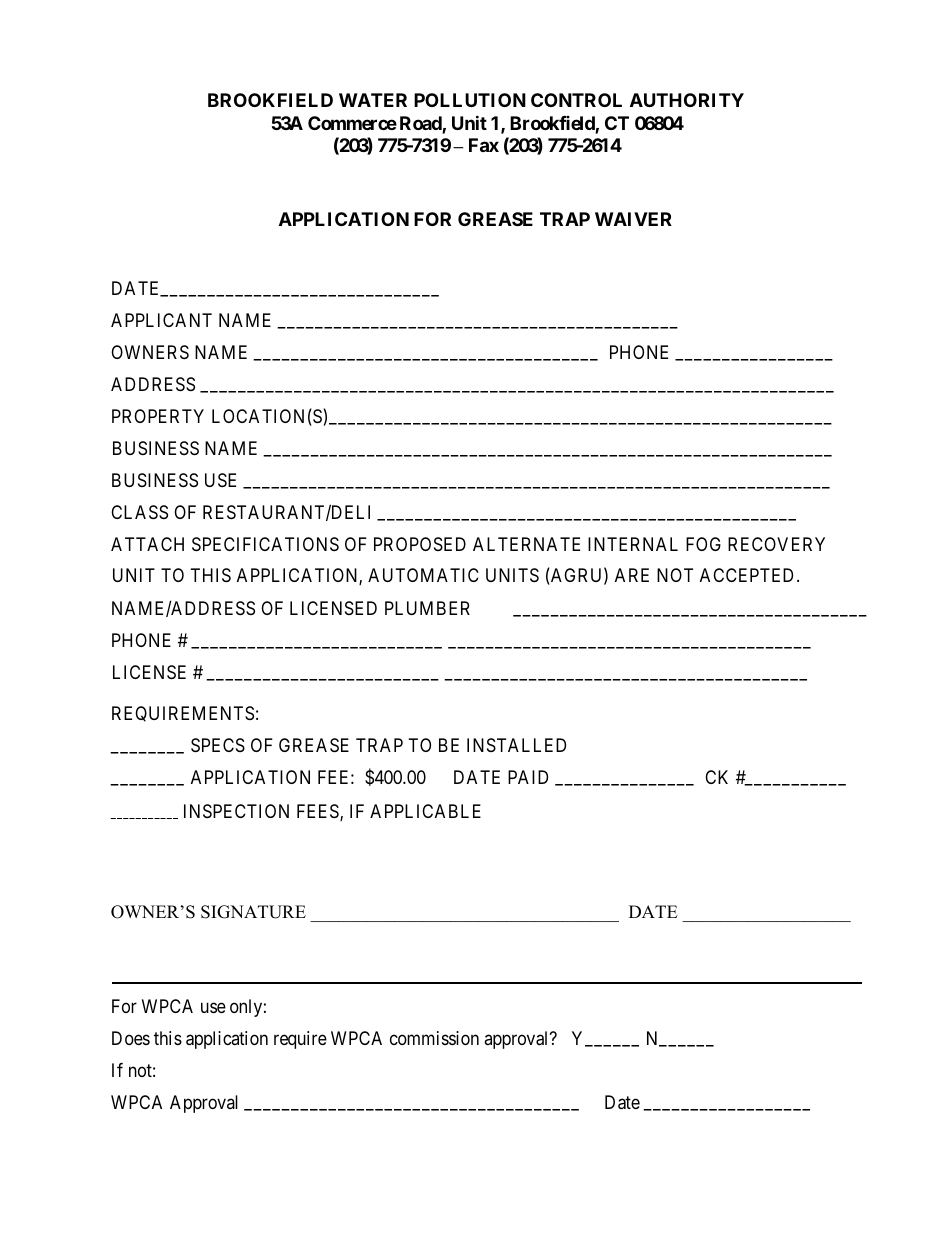  What do you see at coordinates (265, 544) in the document?
I see `SPECIFICATIONS` at bounding box center [265, 544].
